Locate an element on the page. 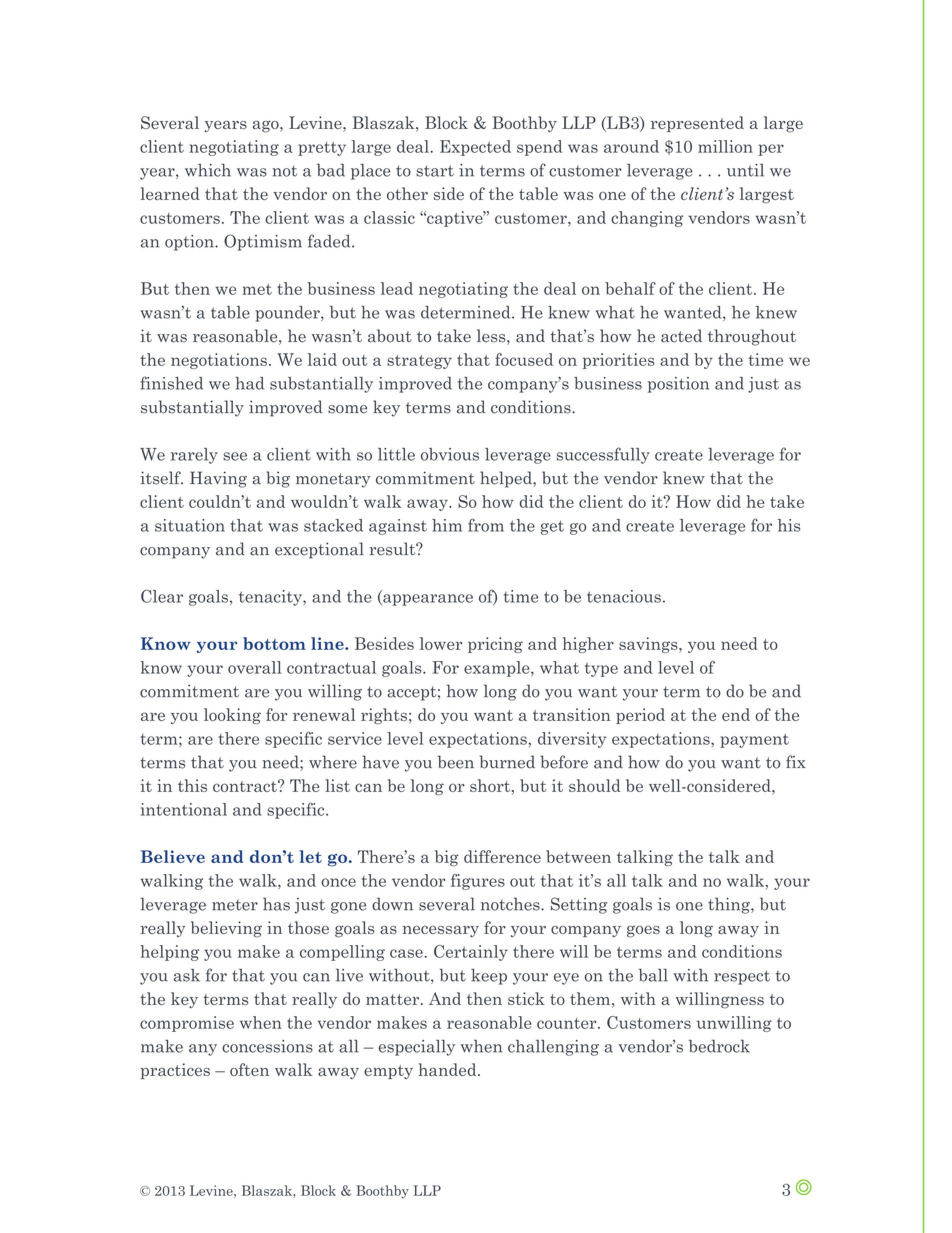 The image size is (952, 1233). which is located at coordinates (208, 170).
